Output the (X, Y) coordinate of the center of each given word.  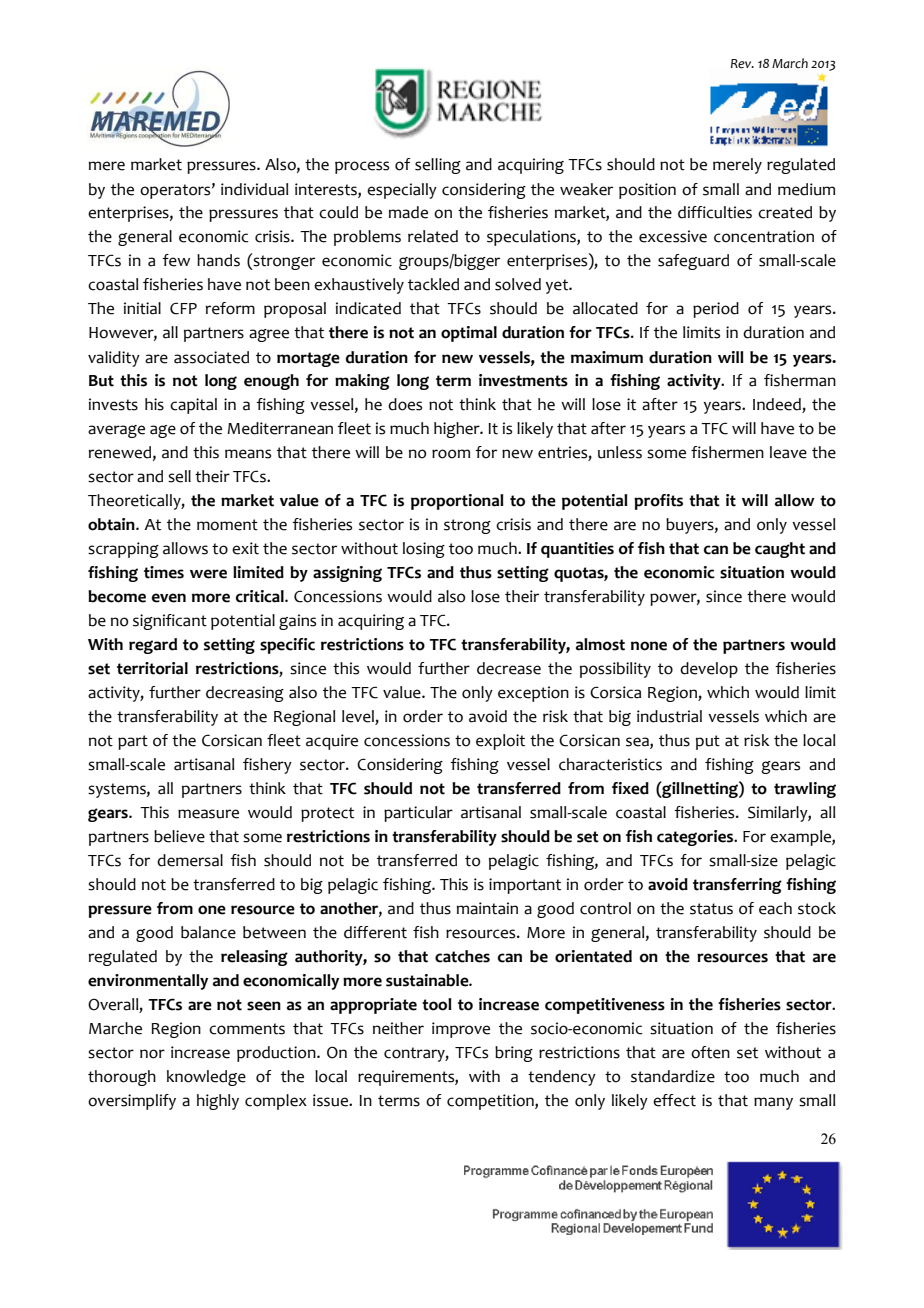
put (708, 742)
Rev (742, 64)
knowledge (206, 1078)
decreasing (245, 694)
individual (254, 189)
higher (458, 430)
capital (193, 406)
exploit (500, 742)
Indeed (778, 405)
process (362, 167)
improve (461, 1030)
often (710, 1052)
